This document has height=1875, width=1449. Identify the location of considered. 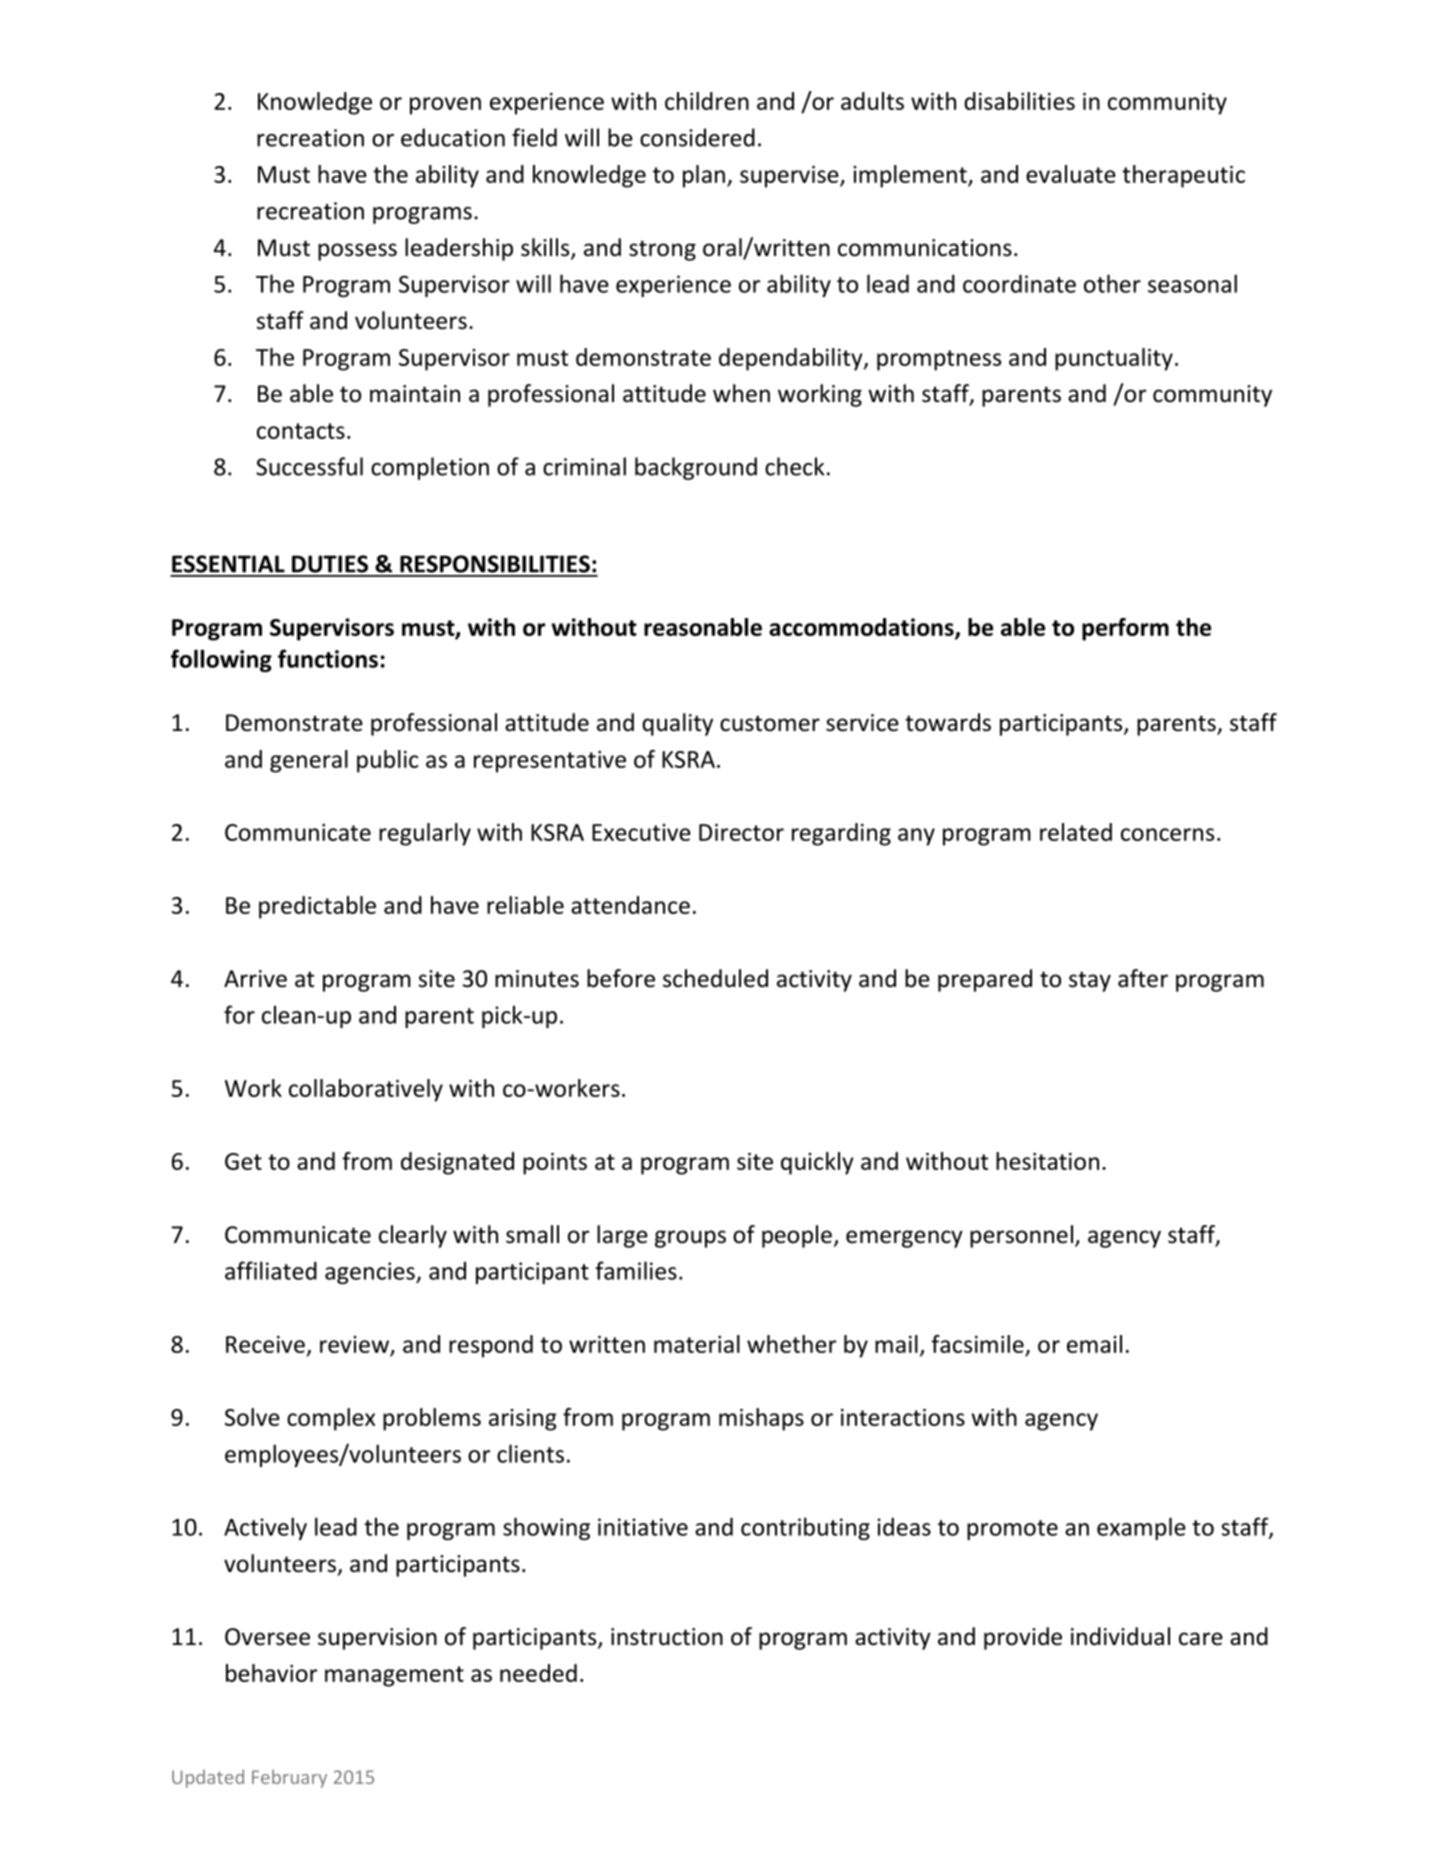
(697, 137).
